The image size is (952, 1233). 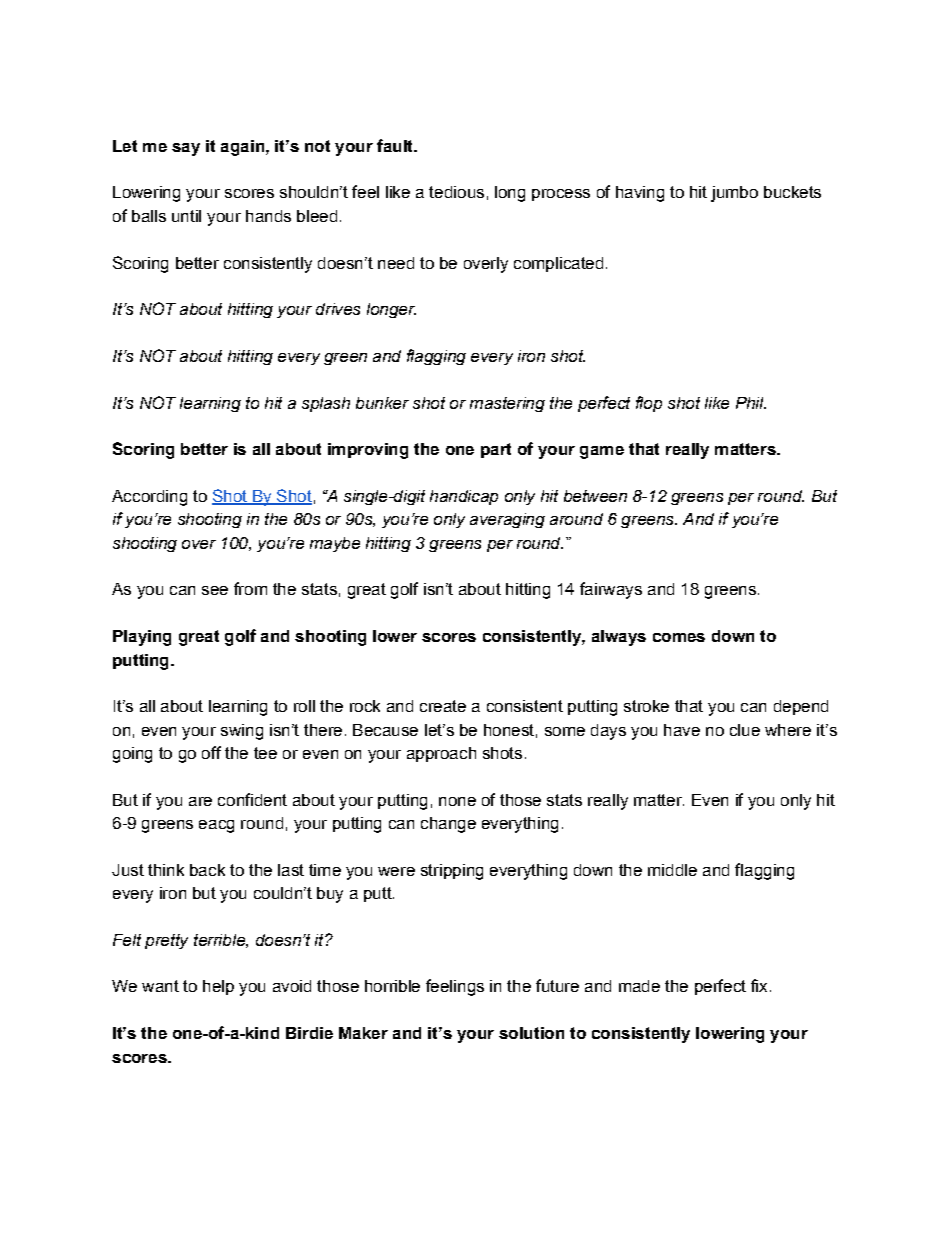 What do you see at coordinates (456, 192) in the screenshot?
I see `tedious` at bounding box center [456, 192].
